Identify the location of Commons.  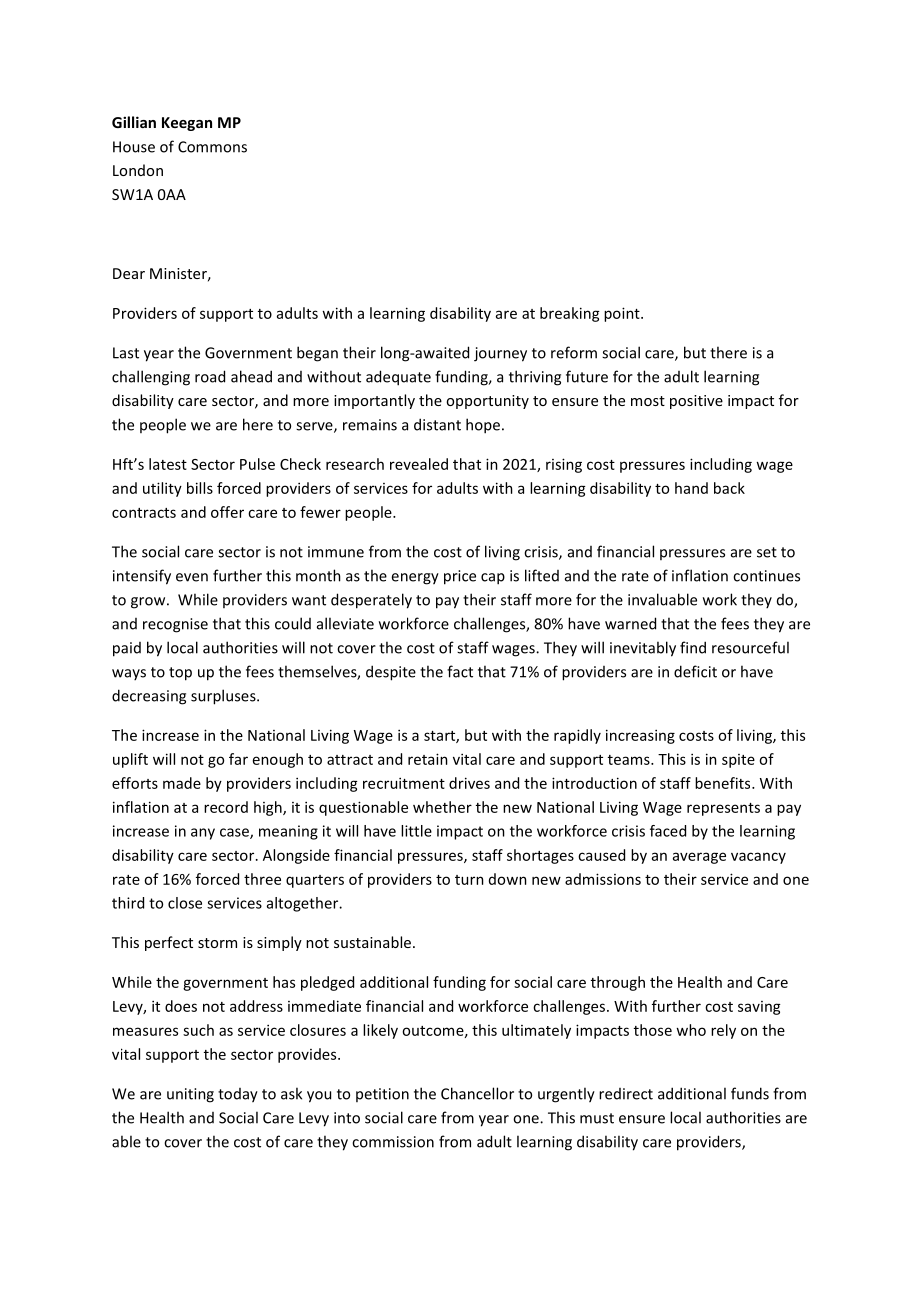
(212, 147).
